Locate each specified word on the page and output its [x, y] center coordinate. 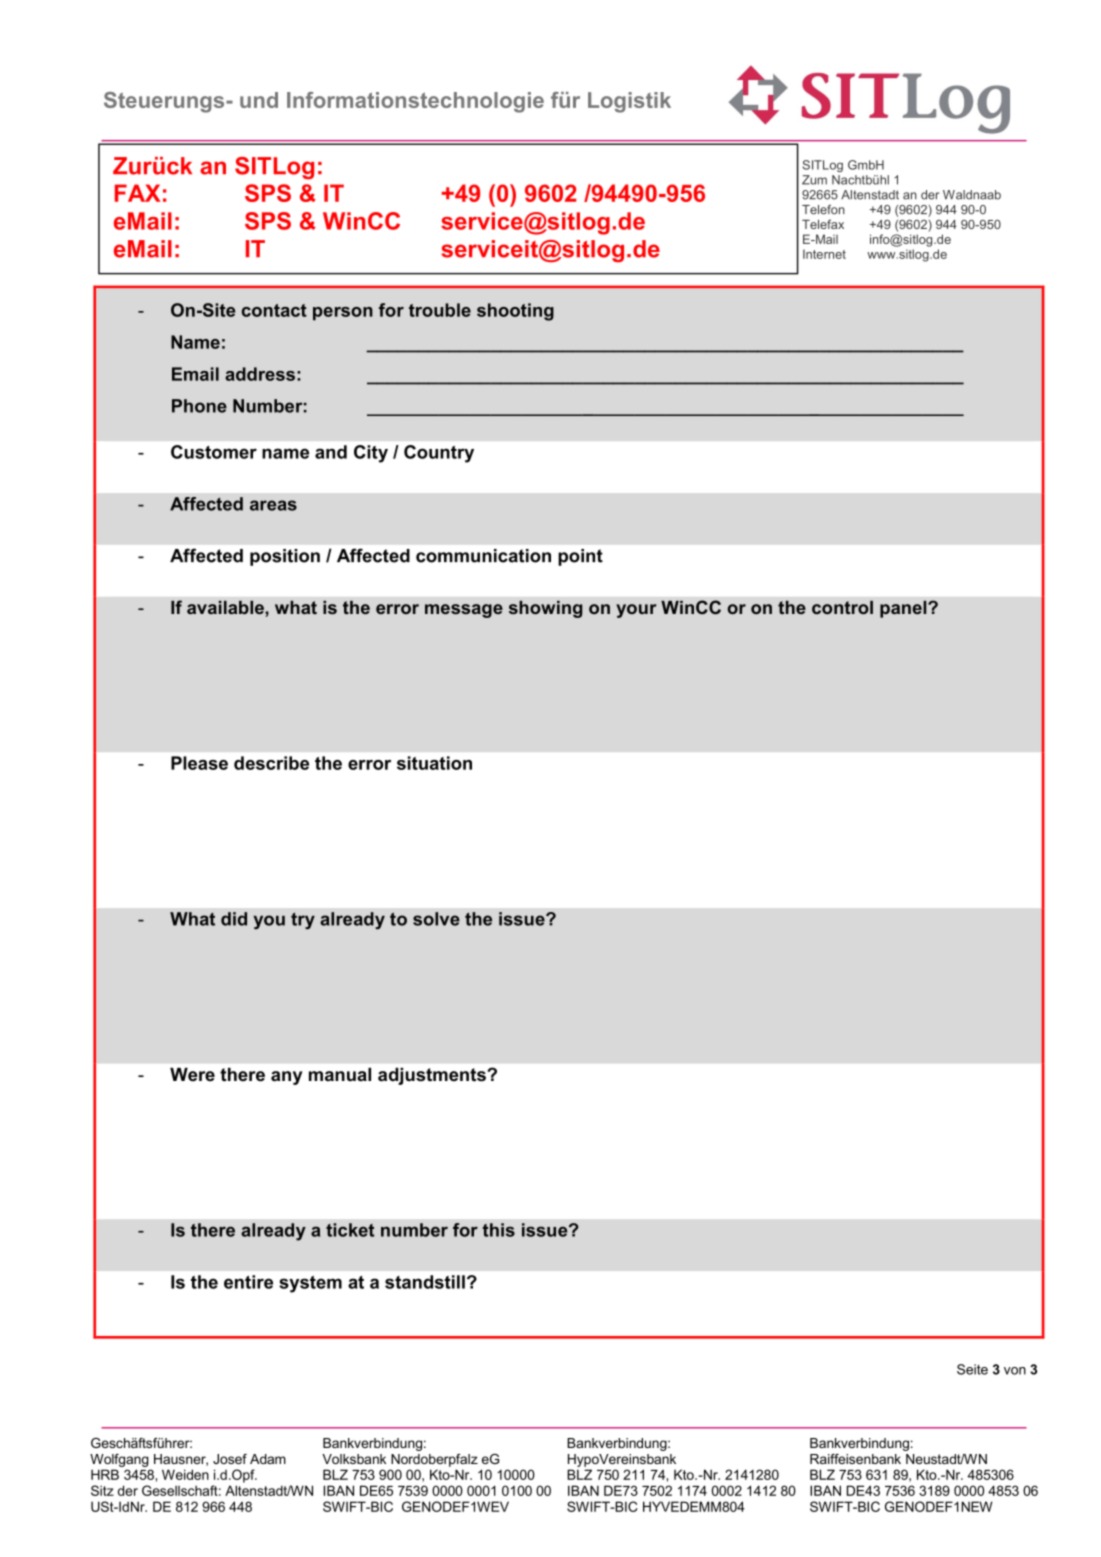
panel [904, 609]
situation [434, 763]
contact [274, 310]
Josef [230, 1459]
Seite [972, 1369]
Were [192, 1075]
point [580, 557]
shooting [515, 312]
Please [199, 763]
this [499, 1230]
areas [273, 505]
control [842, 607]
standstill [425, 1282]
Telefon [823, 210]
